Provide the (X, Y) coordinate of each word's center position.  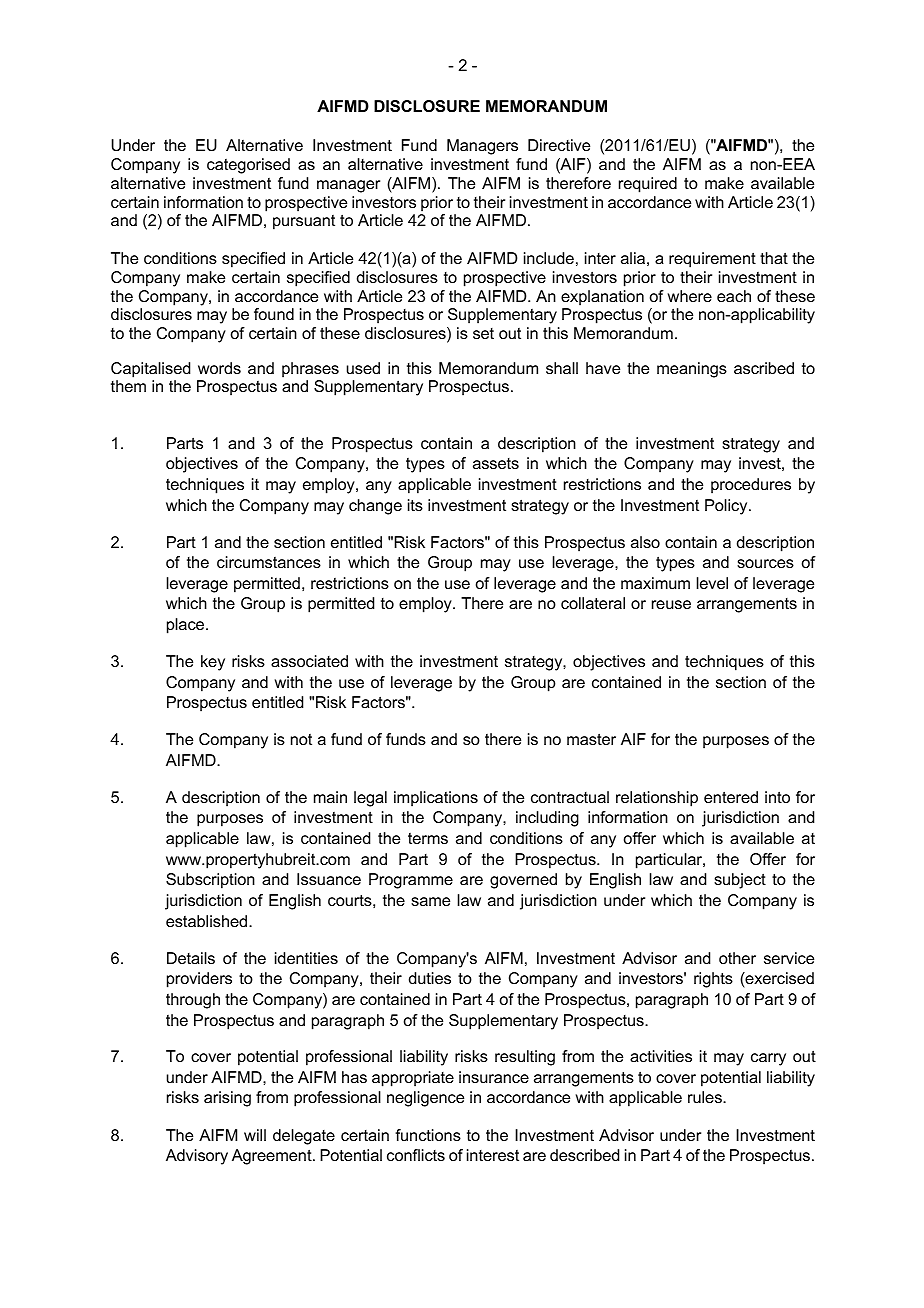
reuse (671, 604)
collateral (593, 603)
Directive (559, 145)
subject (740, 881)
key (213, 663)
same (430, 901)
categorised (248, 166)
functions (428, 1135)
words (219, 368)
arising (227, 1099)
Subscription (210, 881)
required (648, 185)
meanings (692, 370)
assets (496, 463)
